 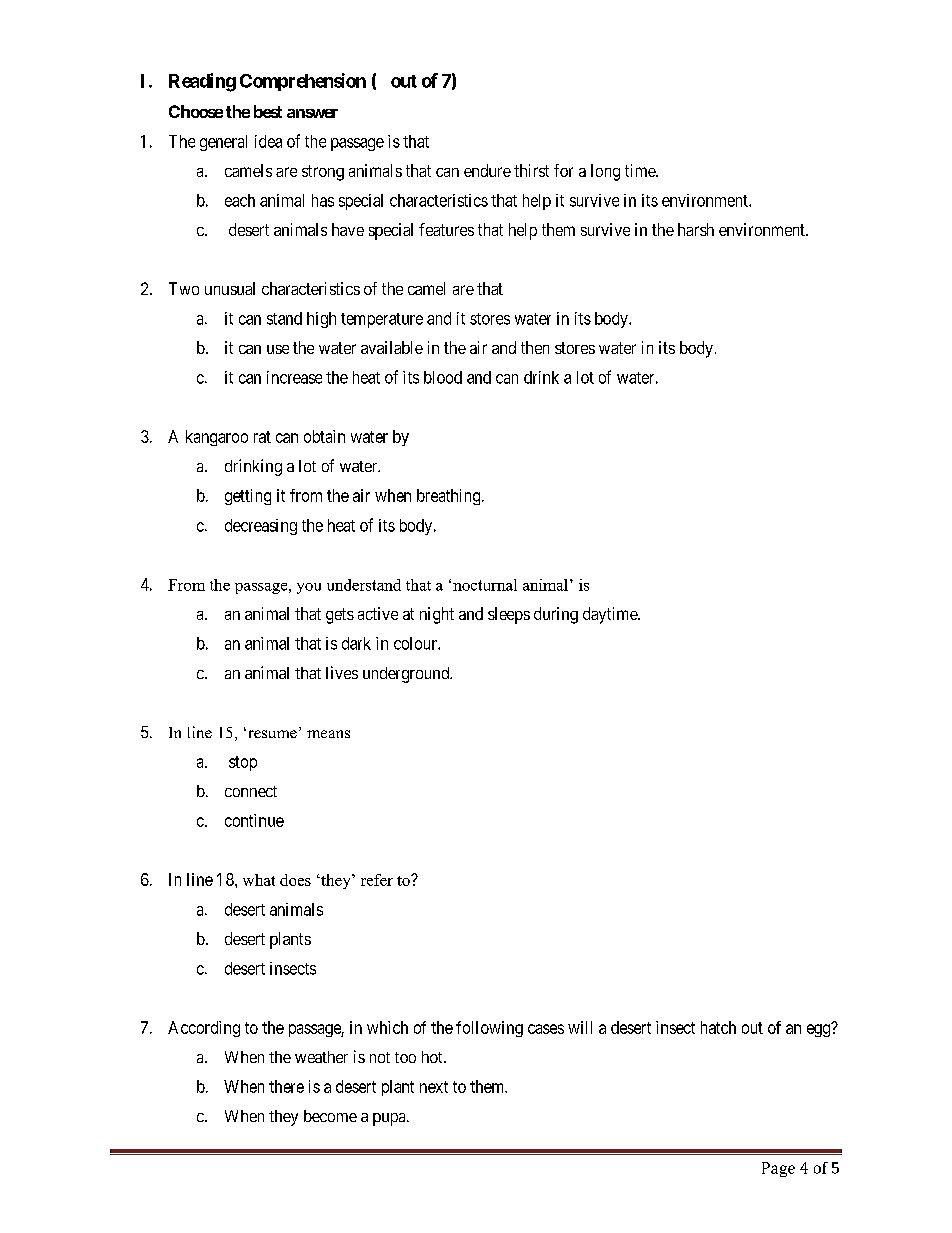 What do you see at coordinates (509, 615) in the screenshot?
I see `sleeps` at bounding box center [509, 615].
